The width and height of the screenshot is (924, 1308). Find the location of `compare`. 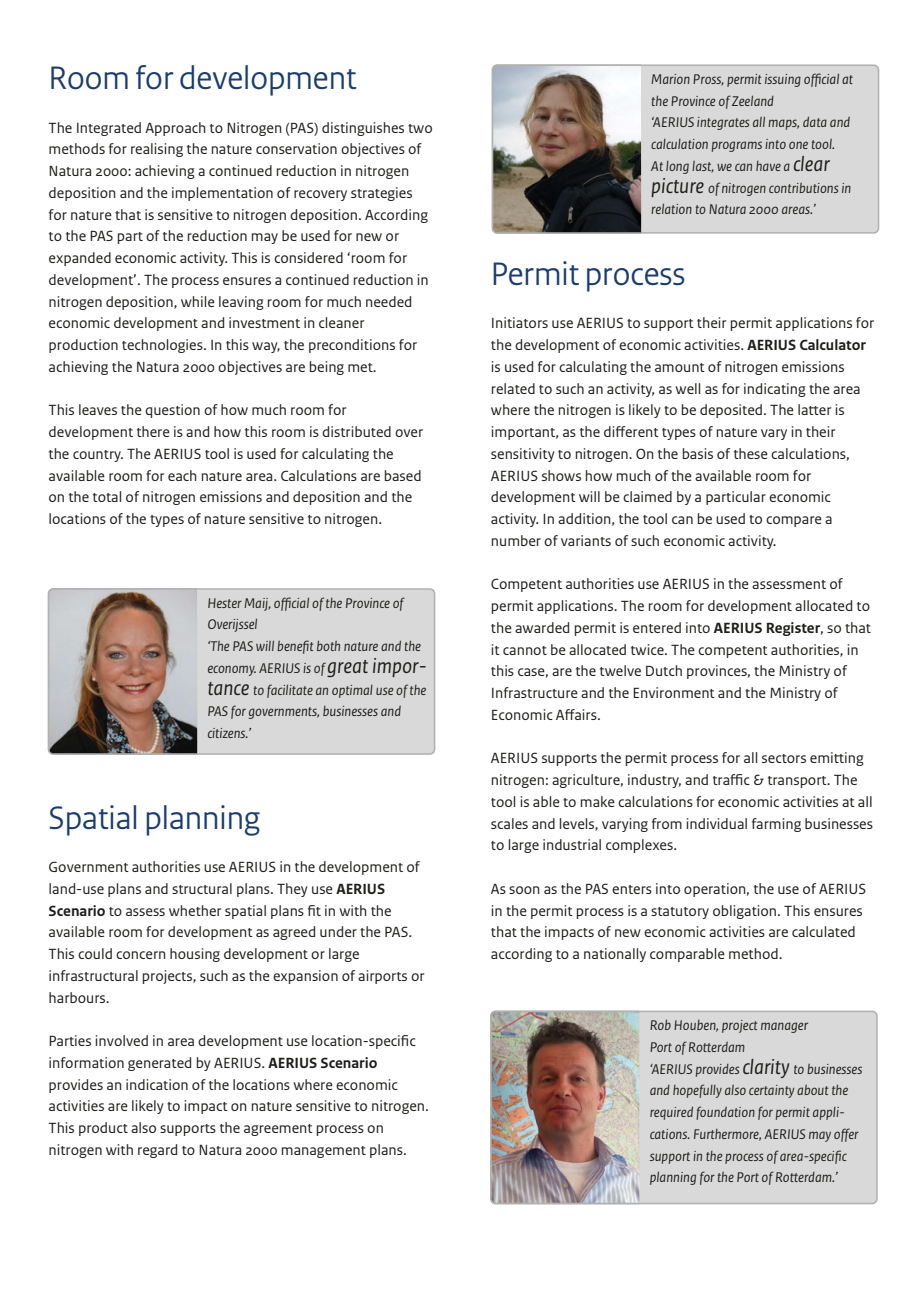

compare is located at coordinates (794, 521).
